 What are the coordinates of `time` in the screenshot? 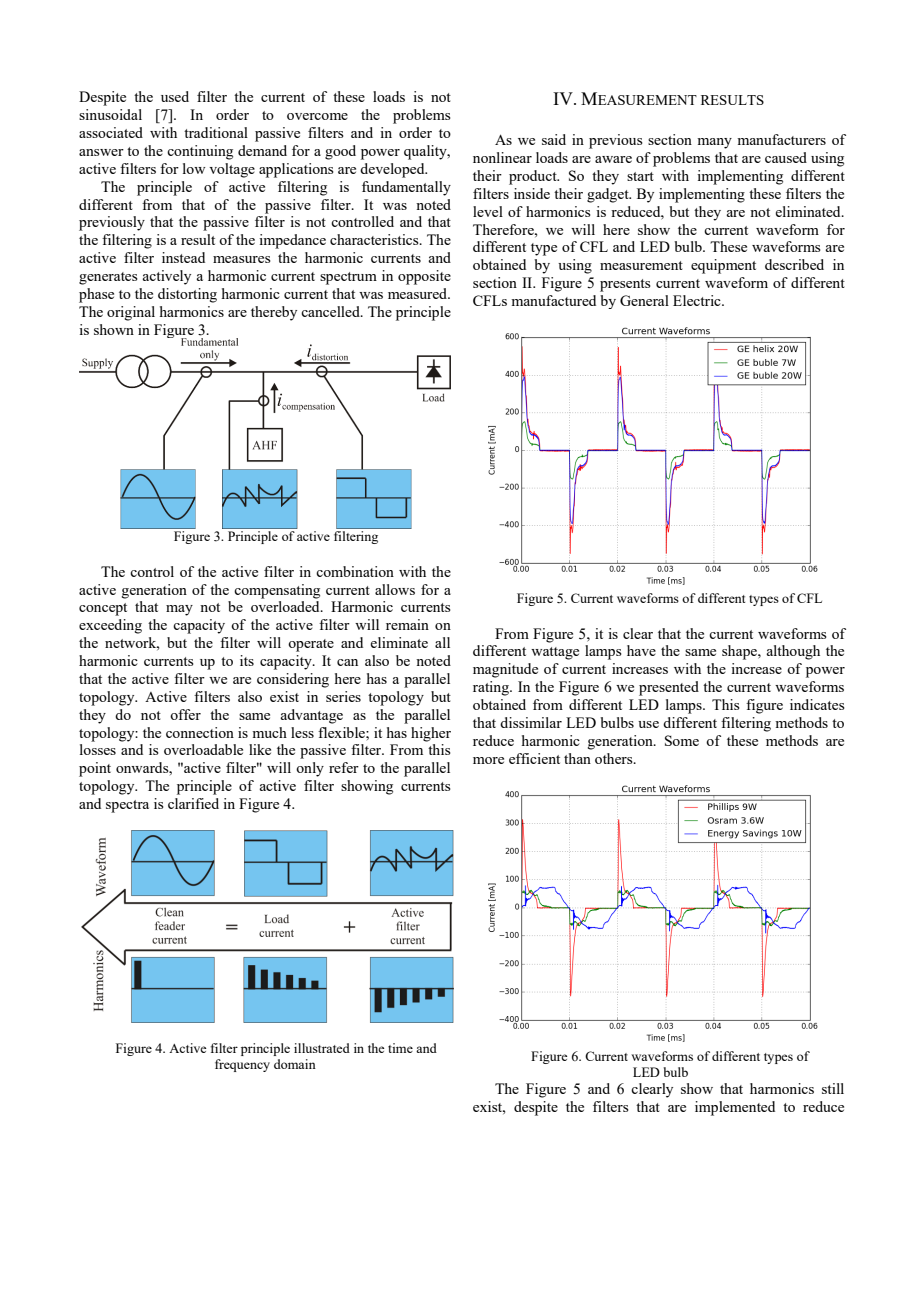 It's located at (400, 1048).
